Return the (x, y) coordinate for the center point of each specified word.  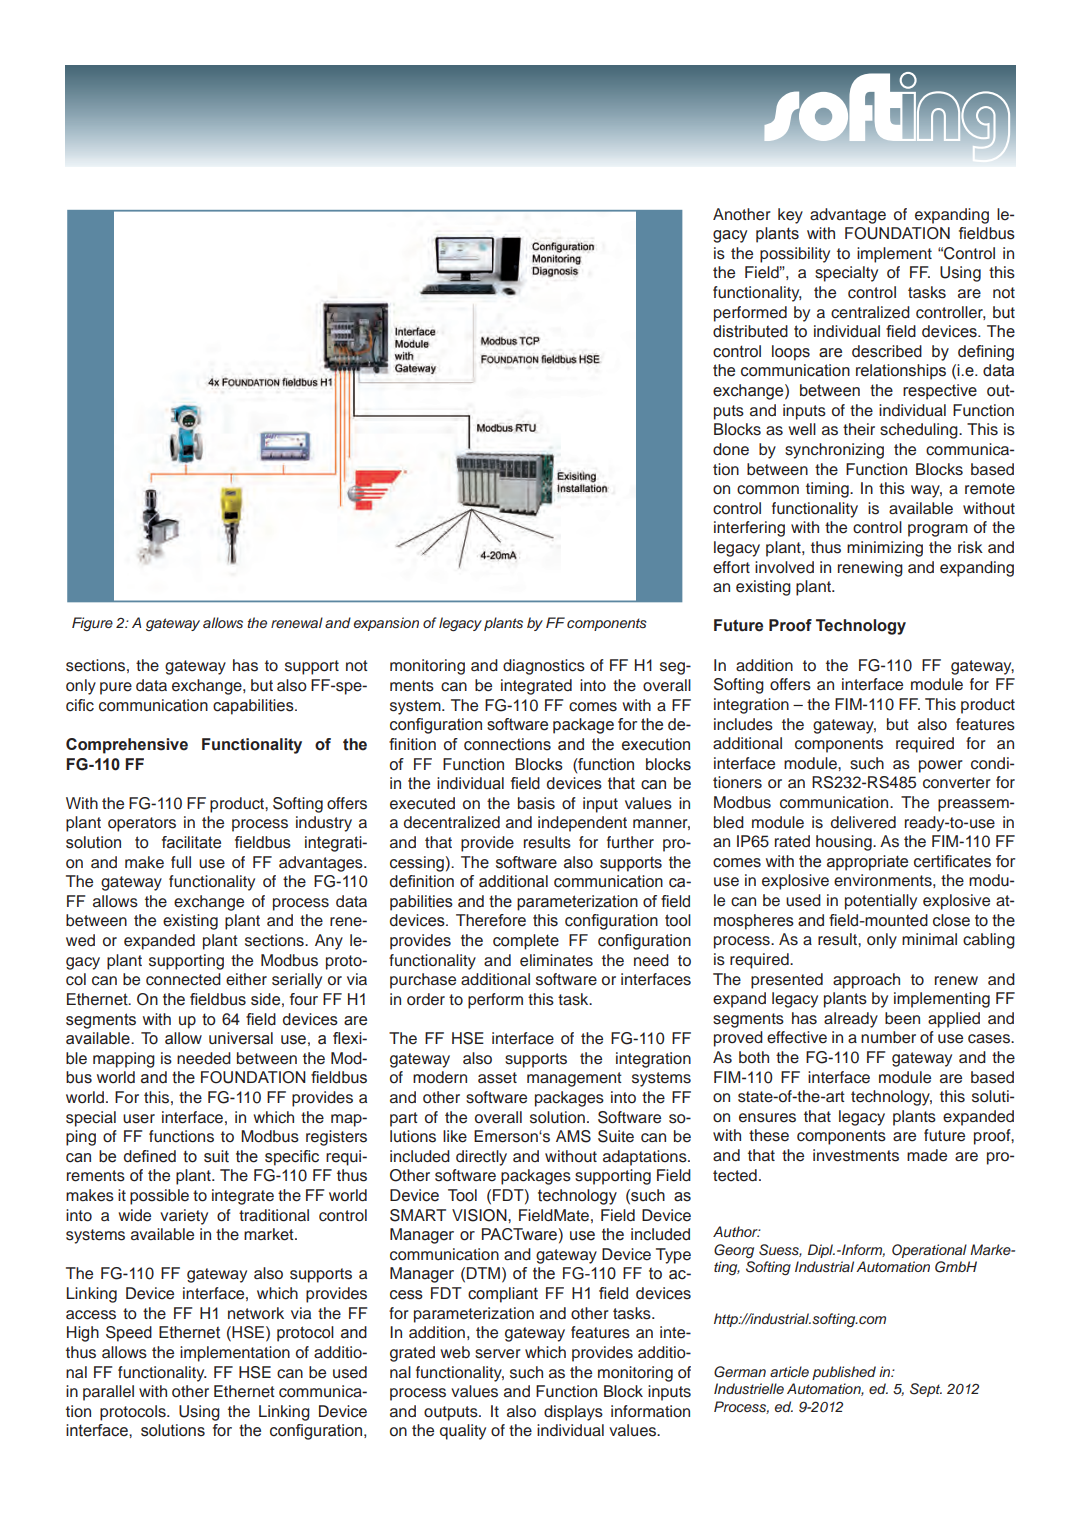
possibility (795, 255)
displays (573, 1413)
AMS (573, 1136)
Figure (92, 624)
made (927, 1155)
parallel (108, 1393)
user (139, 1119)
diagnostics (544, 667)
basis (536, 803)
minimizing (885, 549)
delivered (863, 822)
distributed (750, 331)
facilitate (191, 842)
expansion (386, 624)
